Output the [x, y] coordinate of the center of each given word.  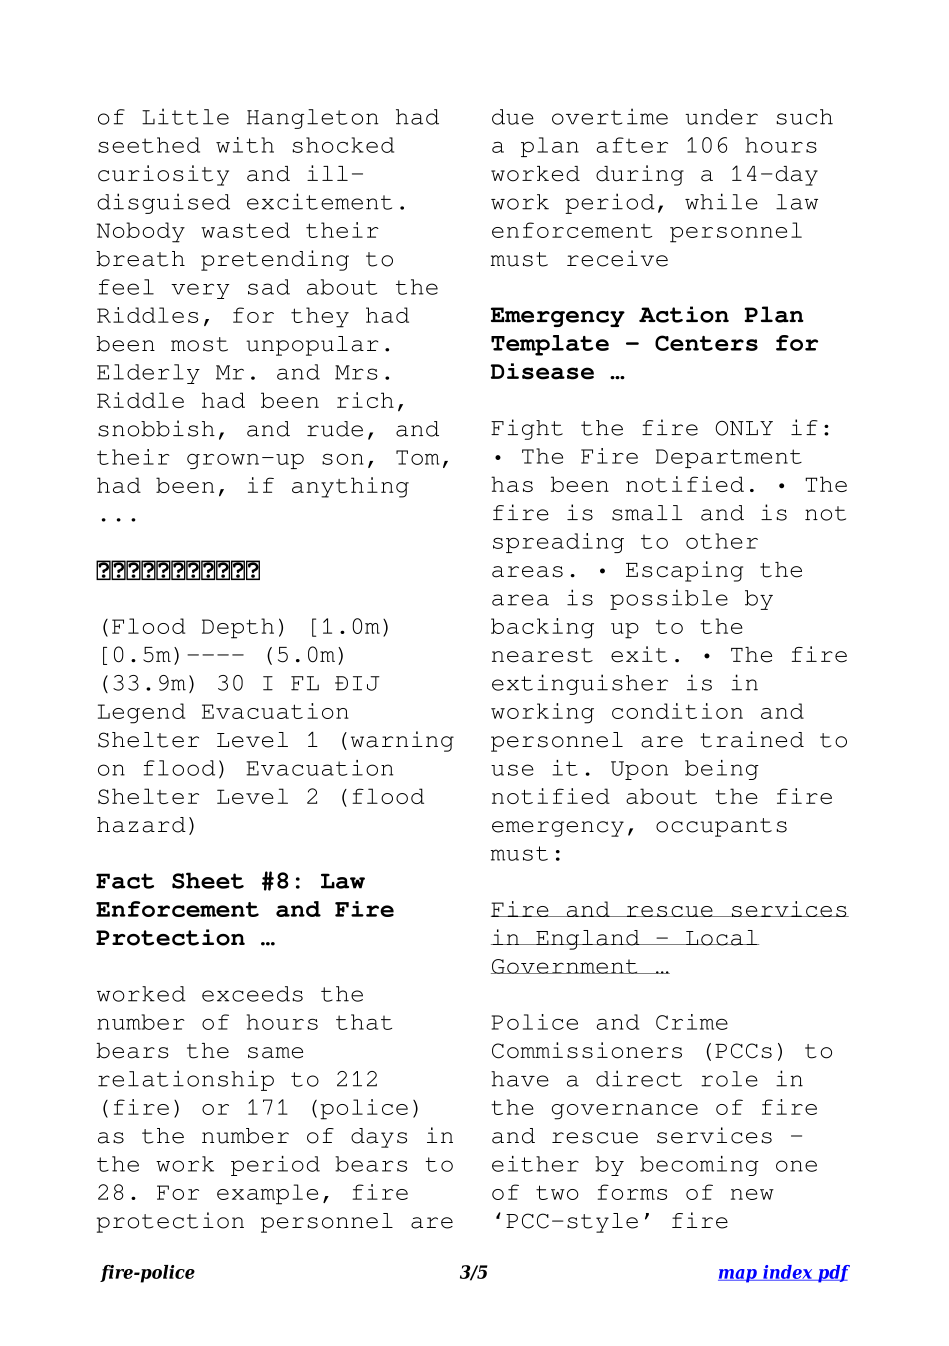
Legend [141, 713]
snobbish [156, 428]
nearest [542, 655]
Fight [527, 429]
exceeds [252, 994]
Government [565, 966]
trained [752, 739]
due [513, 117]
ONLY [744, 428]
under [721, 117]
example [267, 1194]
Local [721, 938]
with [245, 145]
